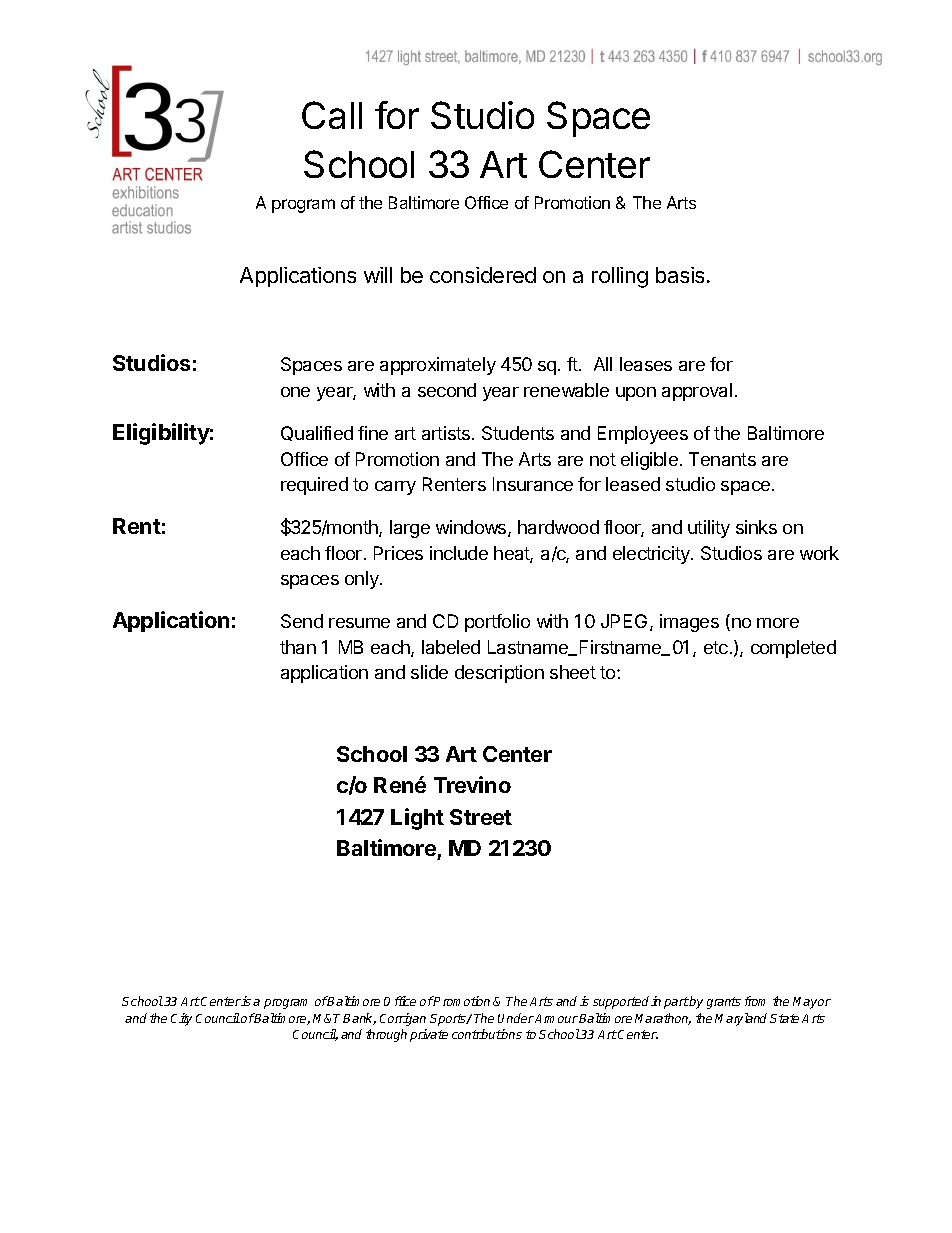 This screenshot has width=952, height=1233. I want to click on rolling, so click(620, 277).
